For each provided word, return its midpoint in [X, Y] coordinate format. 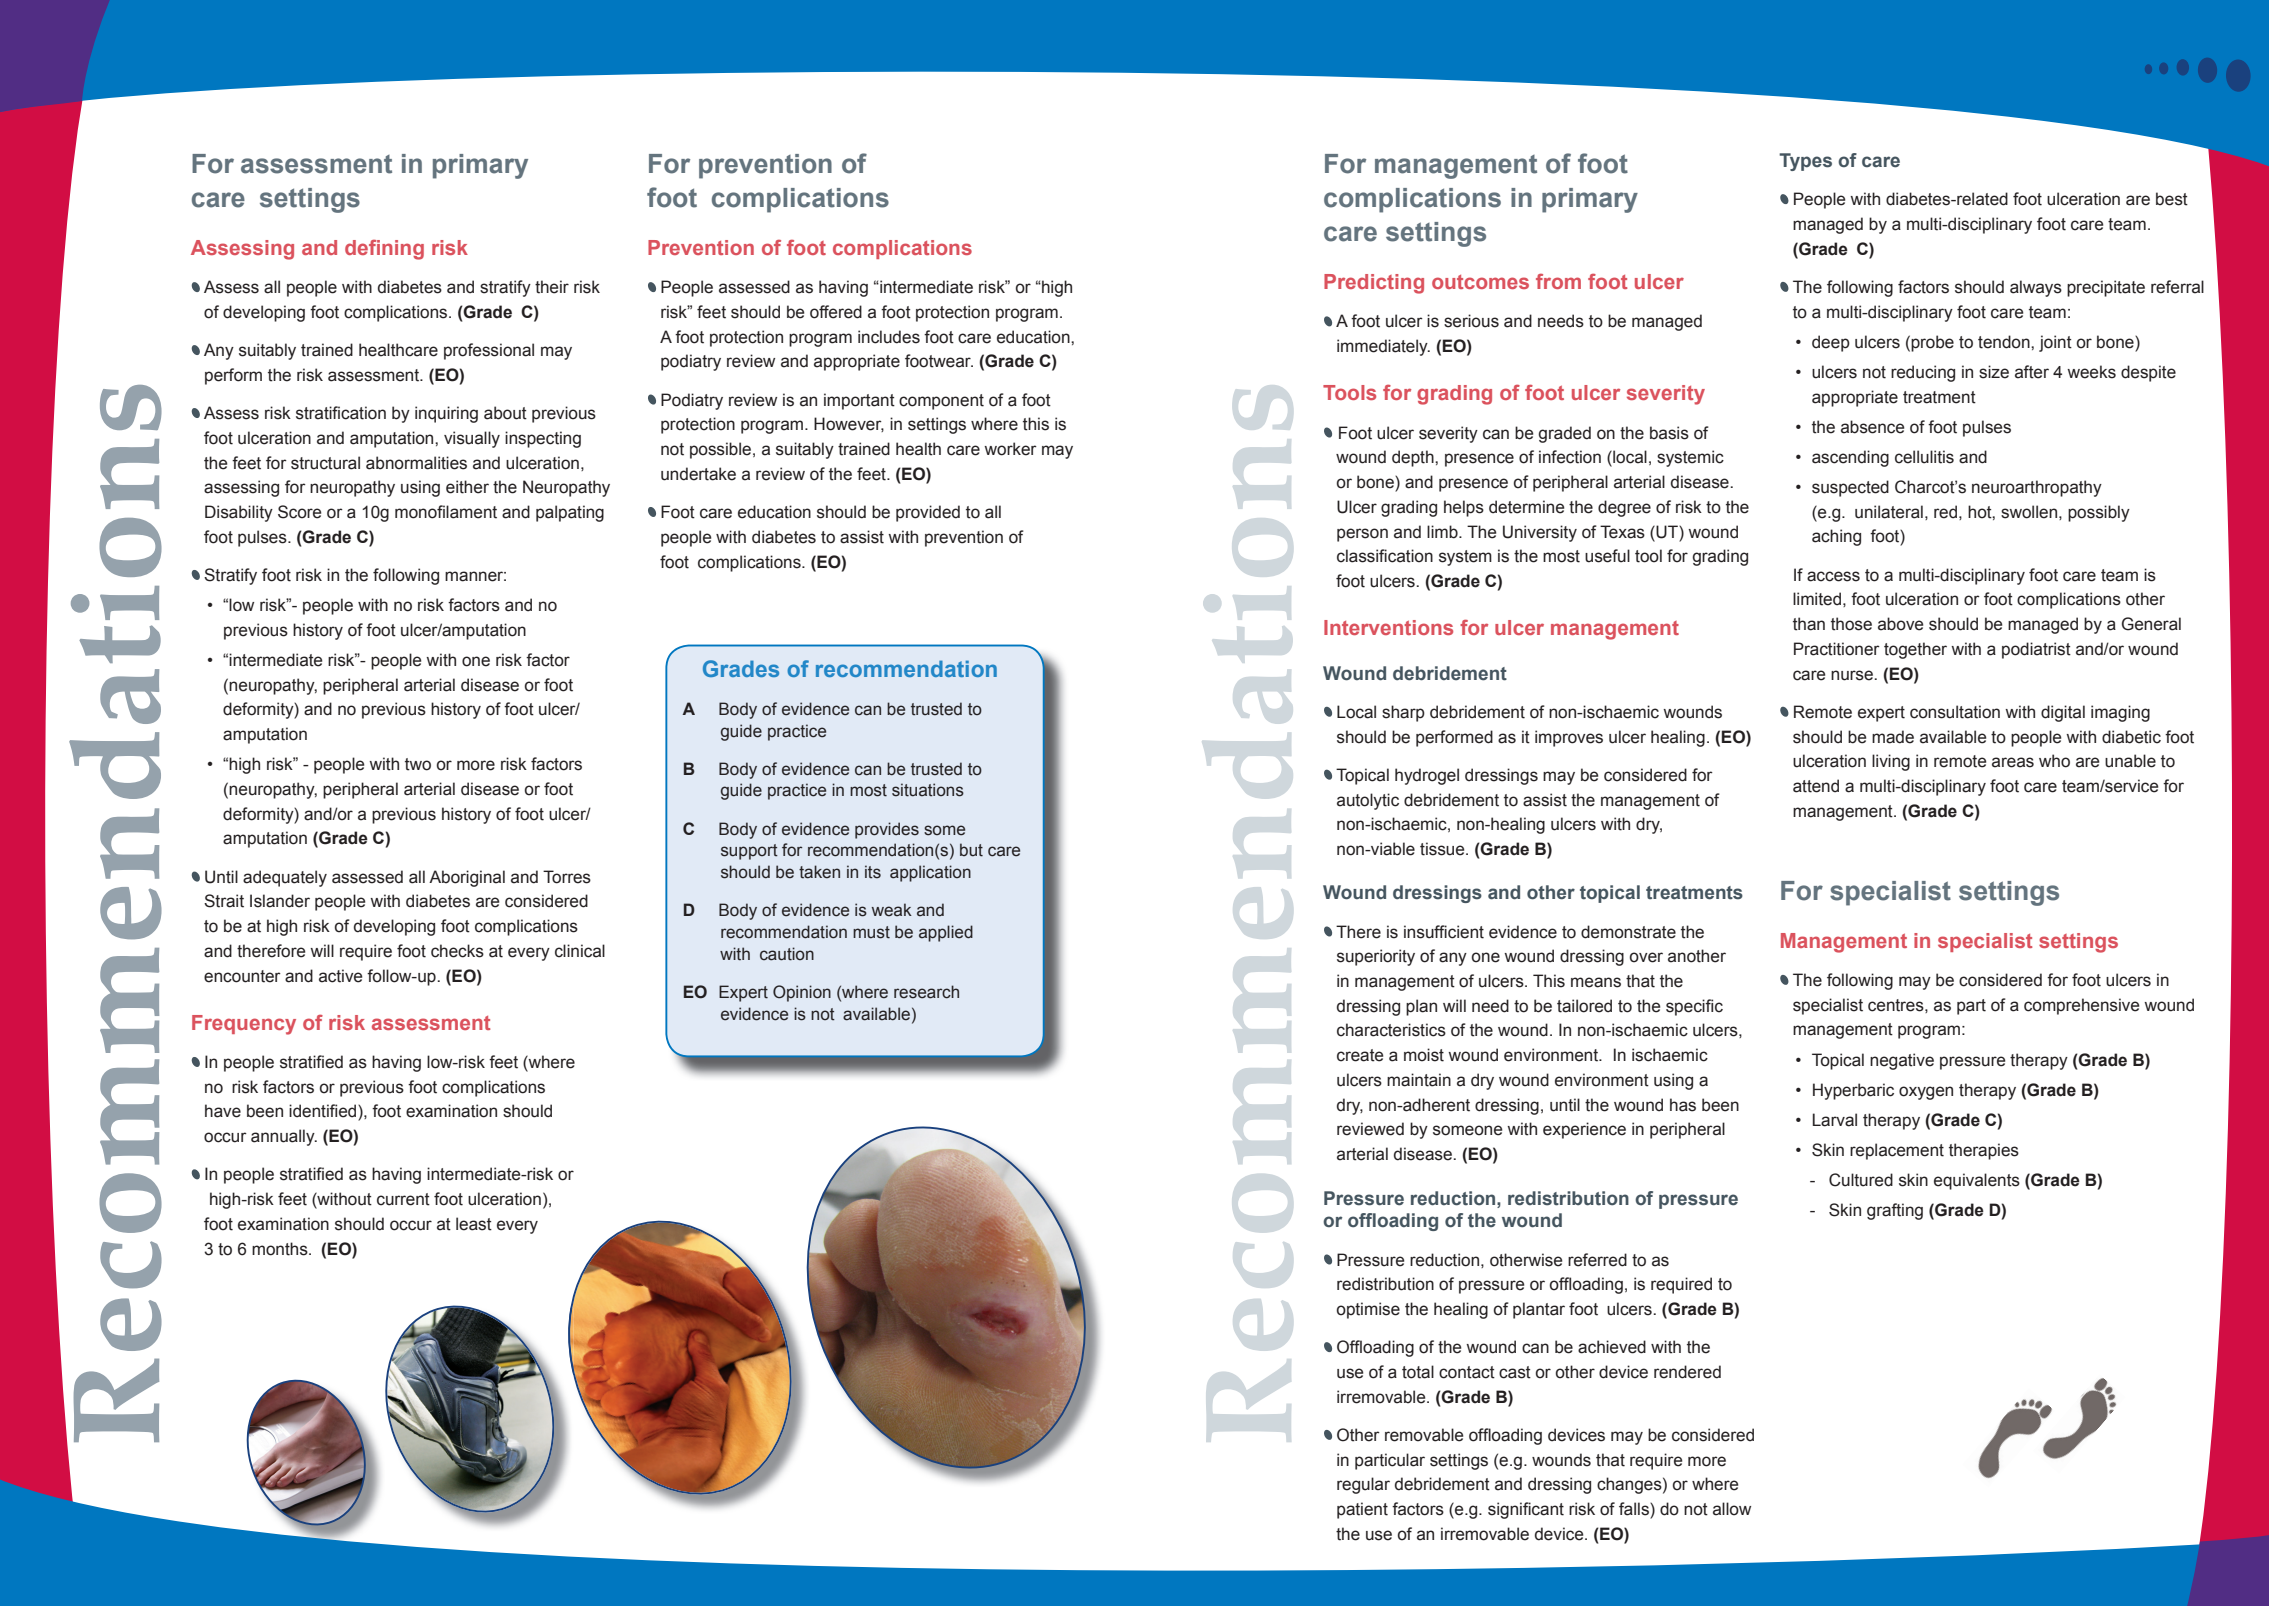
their [552, 287]
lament [471, 512]
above [1900, 624]
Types [1805, 162]
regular [1363, 1485]
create [1360, 1055]
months [281, 1249]
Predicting [1374, 284]
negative [1902, 1061]
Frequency [244, 1025]
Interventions [1388, 627]
